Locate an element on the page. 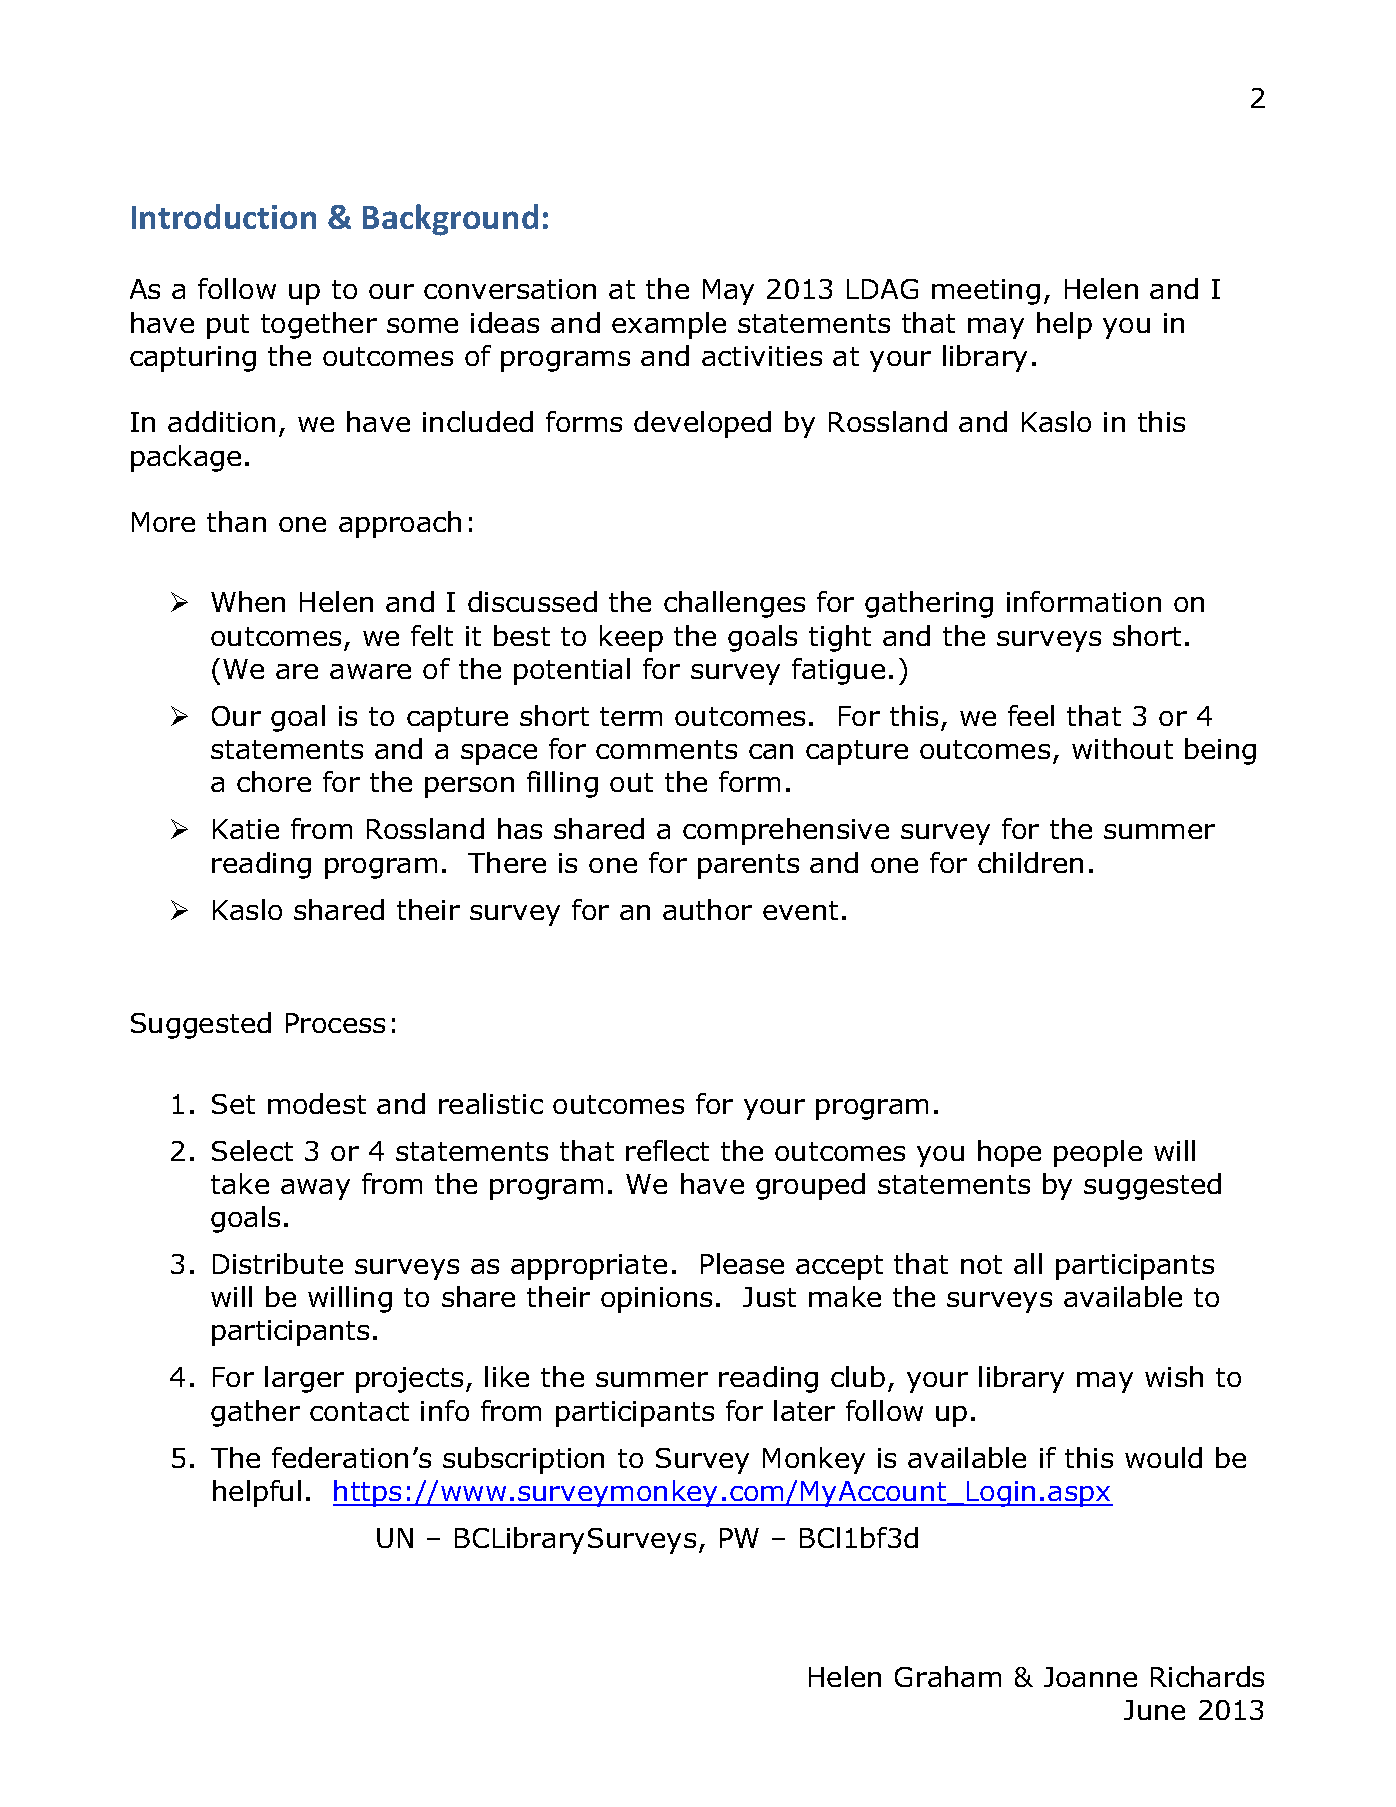  contact is located at coordinates (359, 1411).
